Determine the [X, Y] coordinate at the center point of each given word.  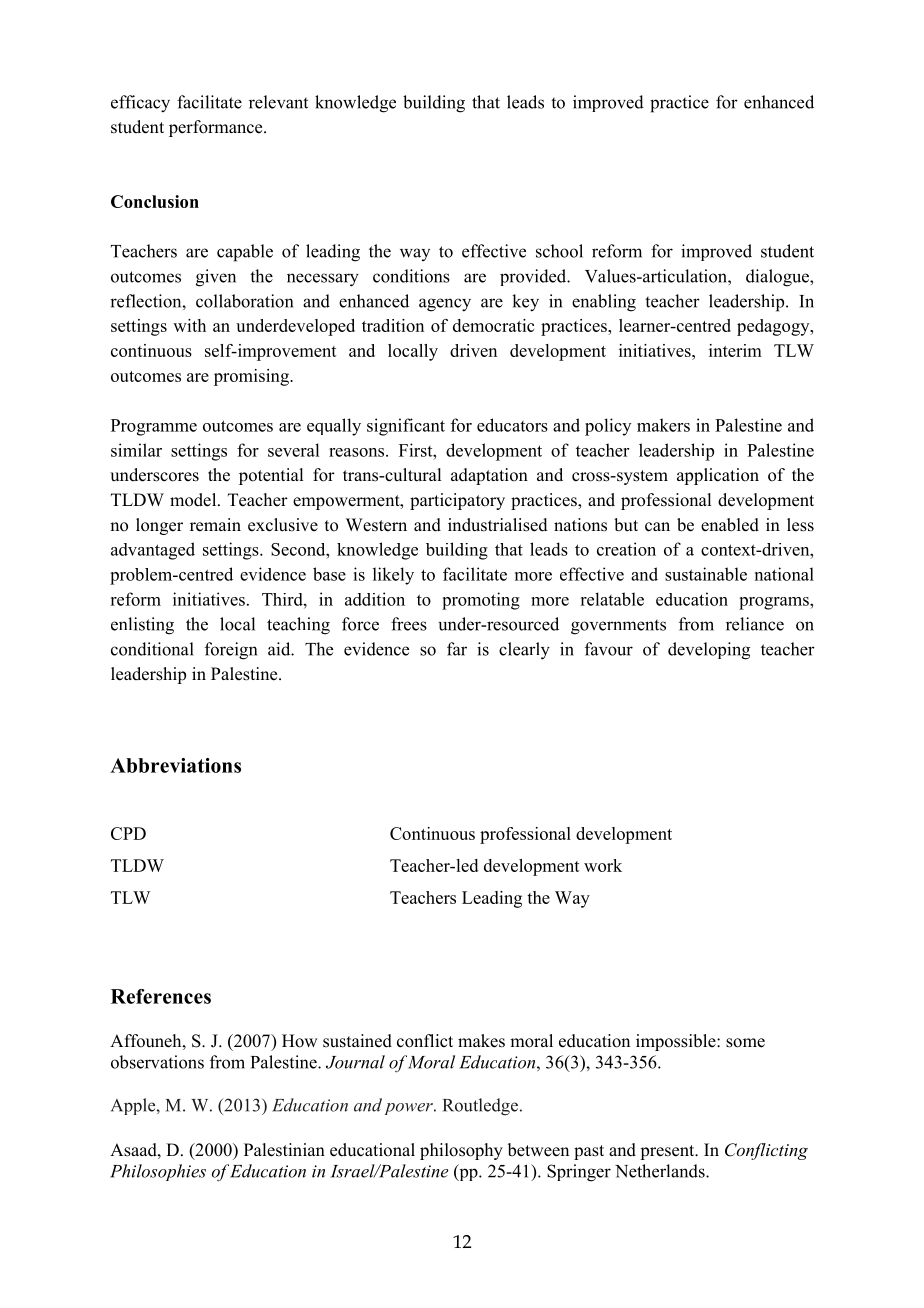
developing [709, 651]
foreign [231, 651]
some [745, 1043]
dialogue [778, 278]
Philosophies [158, 1172]
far [457, 649]
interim [735, 350]
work [603, 865]
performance [217, 128]
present [668, 1152]
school [559, 251]
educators [512, 425]
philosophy [461, 1151]
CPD [128, 833]
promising [252, 377]
